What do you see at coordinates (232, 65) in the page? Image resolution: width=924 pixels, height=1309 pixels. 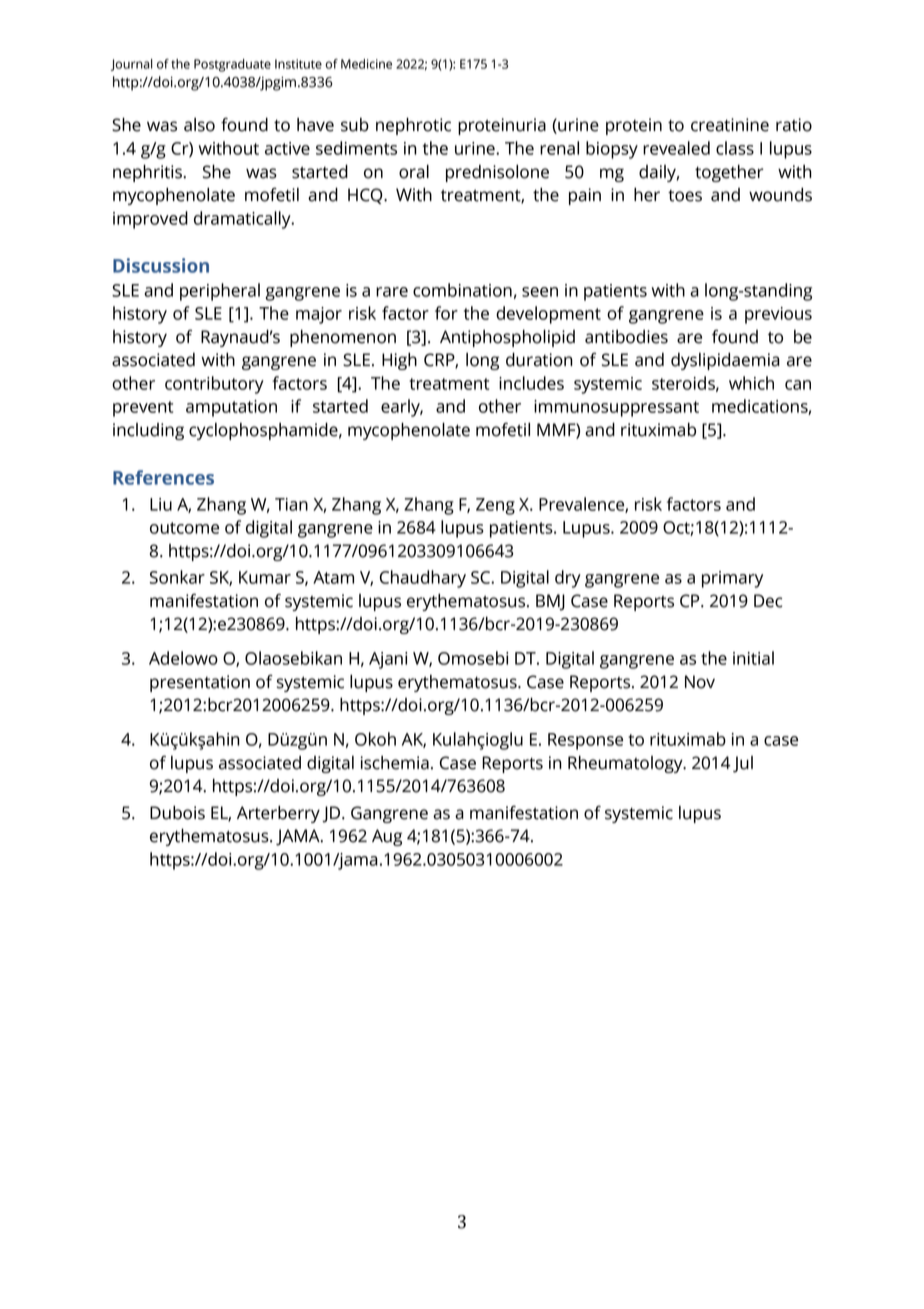 I see `Postgraduate` at bounding box center [232, 65].
